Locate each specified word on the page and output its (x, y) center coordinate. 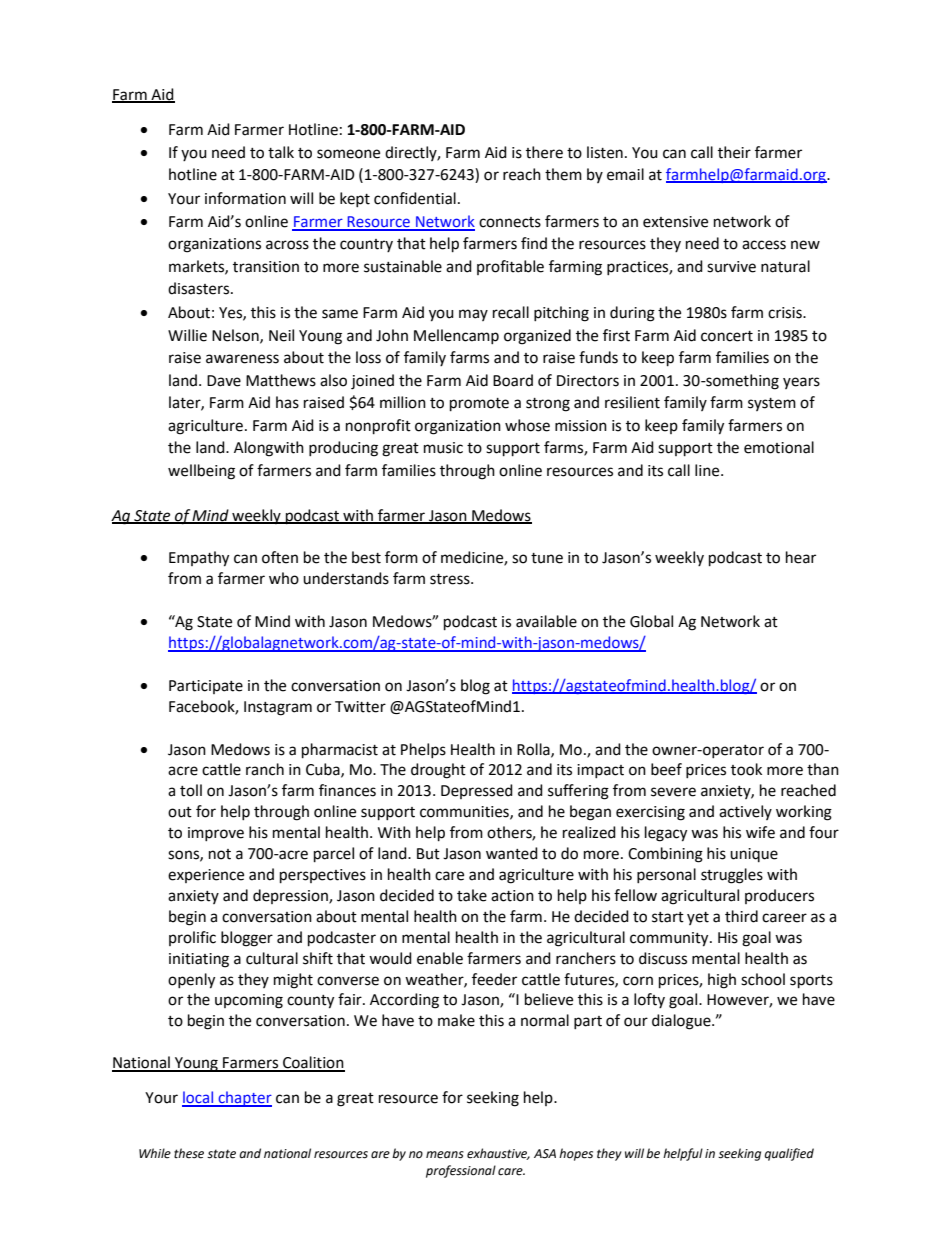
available (546, 621)
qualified (789, 1154)
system (772, 404)
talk (281, 152)
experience (206, 876)
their (734, 152)
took (746, 769)
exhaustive (498, 1154)
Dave (224, 381)
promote (479, 405)
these (189, 1153)
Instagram (278, 708)
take (472, 895)
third (741, 916)
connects (510, 222)
